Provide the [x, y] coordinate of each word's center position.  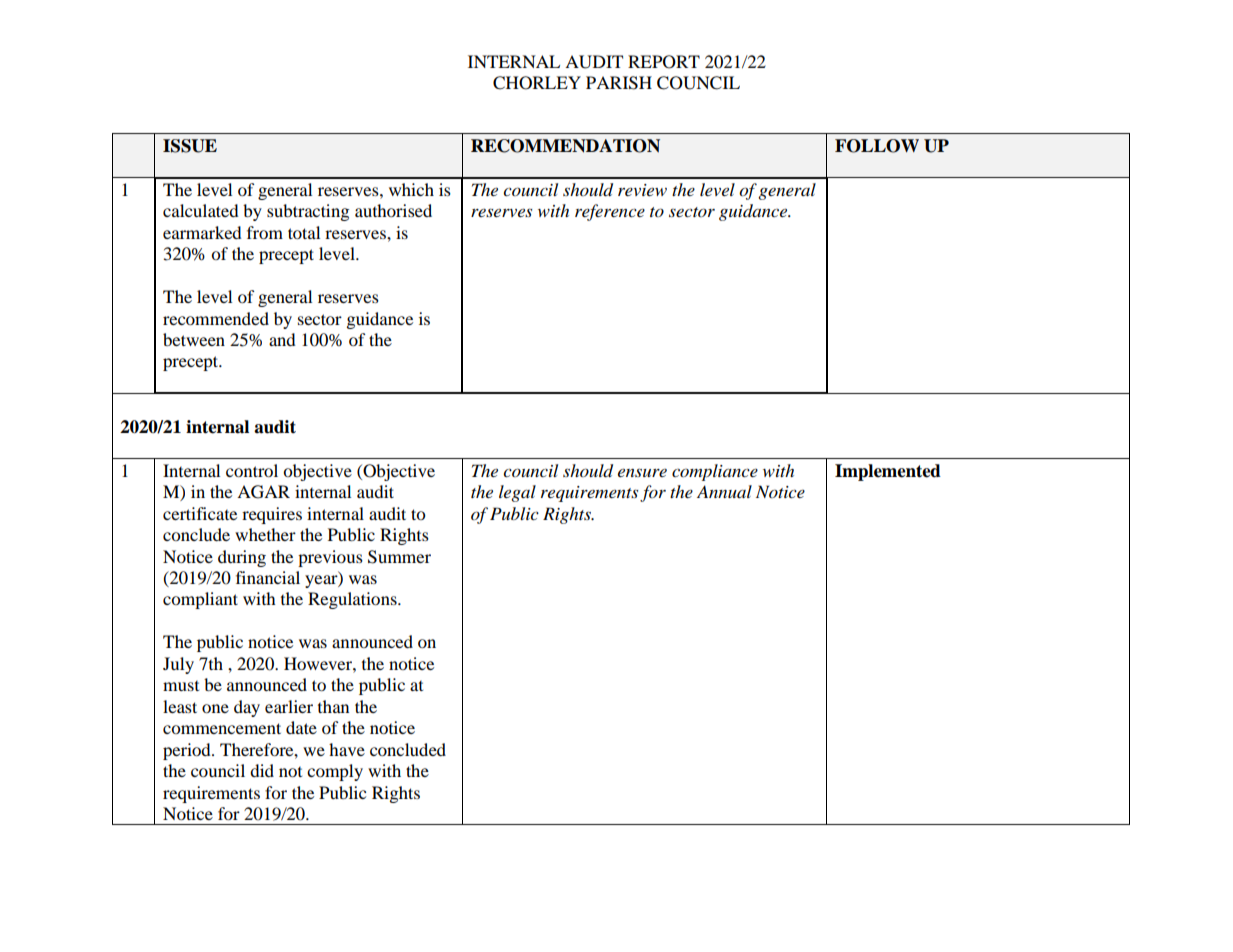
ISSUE [190, 146]
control [252, 470]
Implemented [888, 472]
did [262, 770]
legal [517, 493]
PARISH [619, 83]
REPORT [664, 62]
